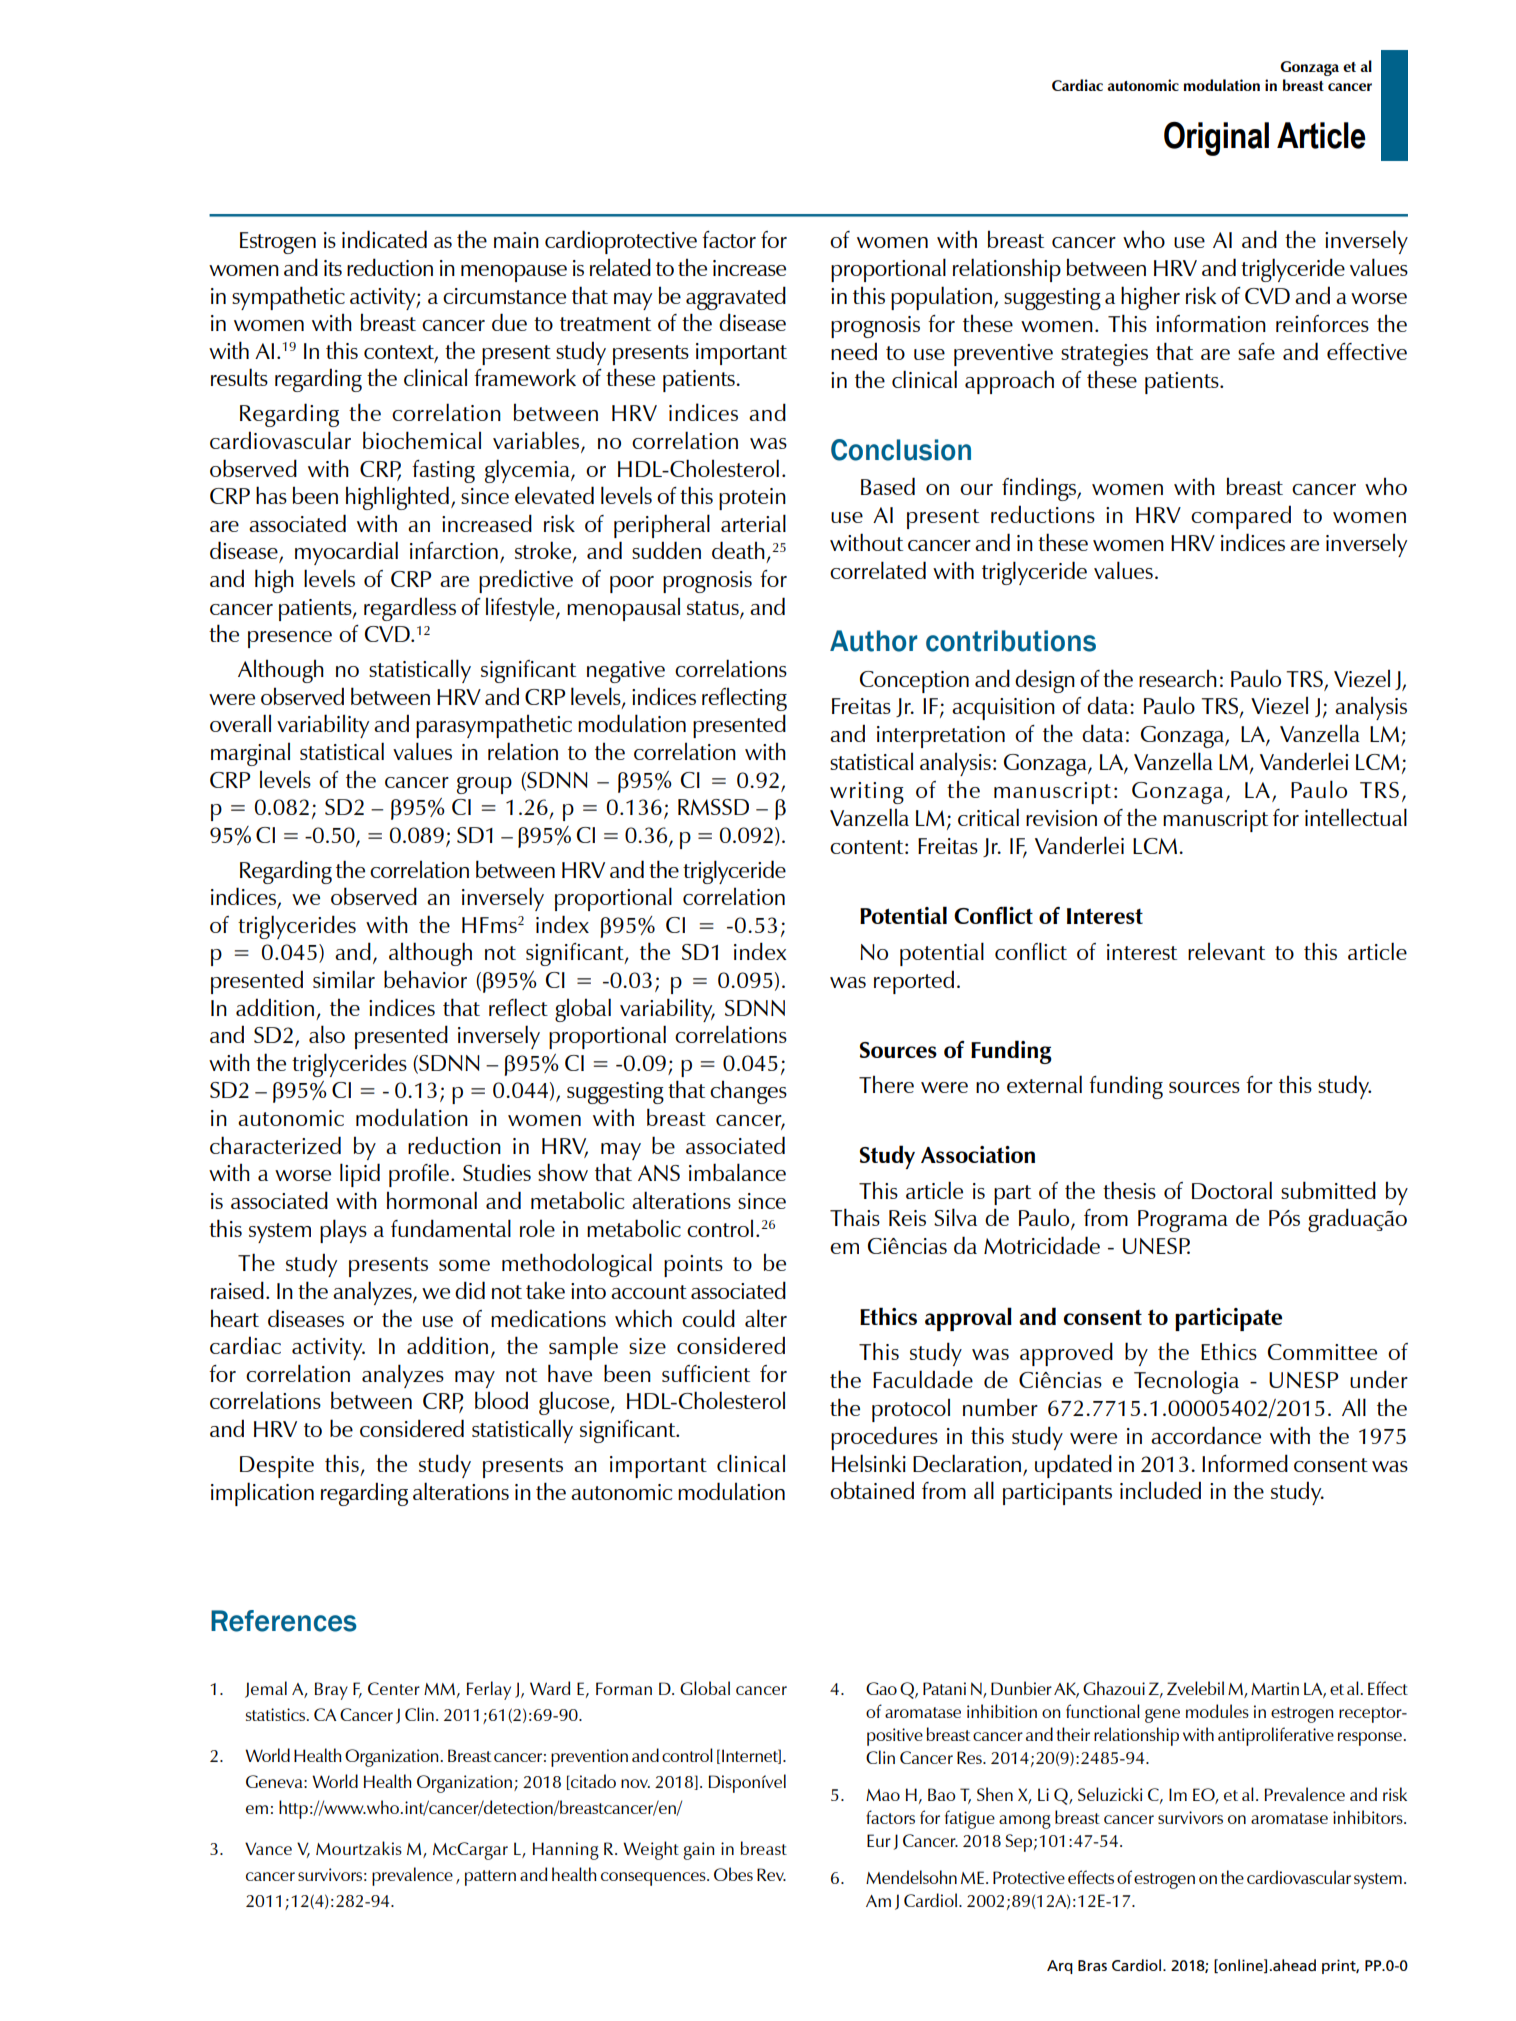 This screenshot has width=1516, height=2021. What do you see at coordinates (470, 1290) in the screenshot?
I see `did` at bounding box center [470, 1290].
